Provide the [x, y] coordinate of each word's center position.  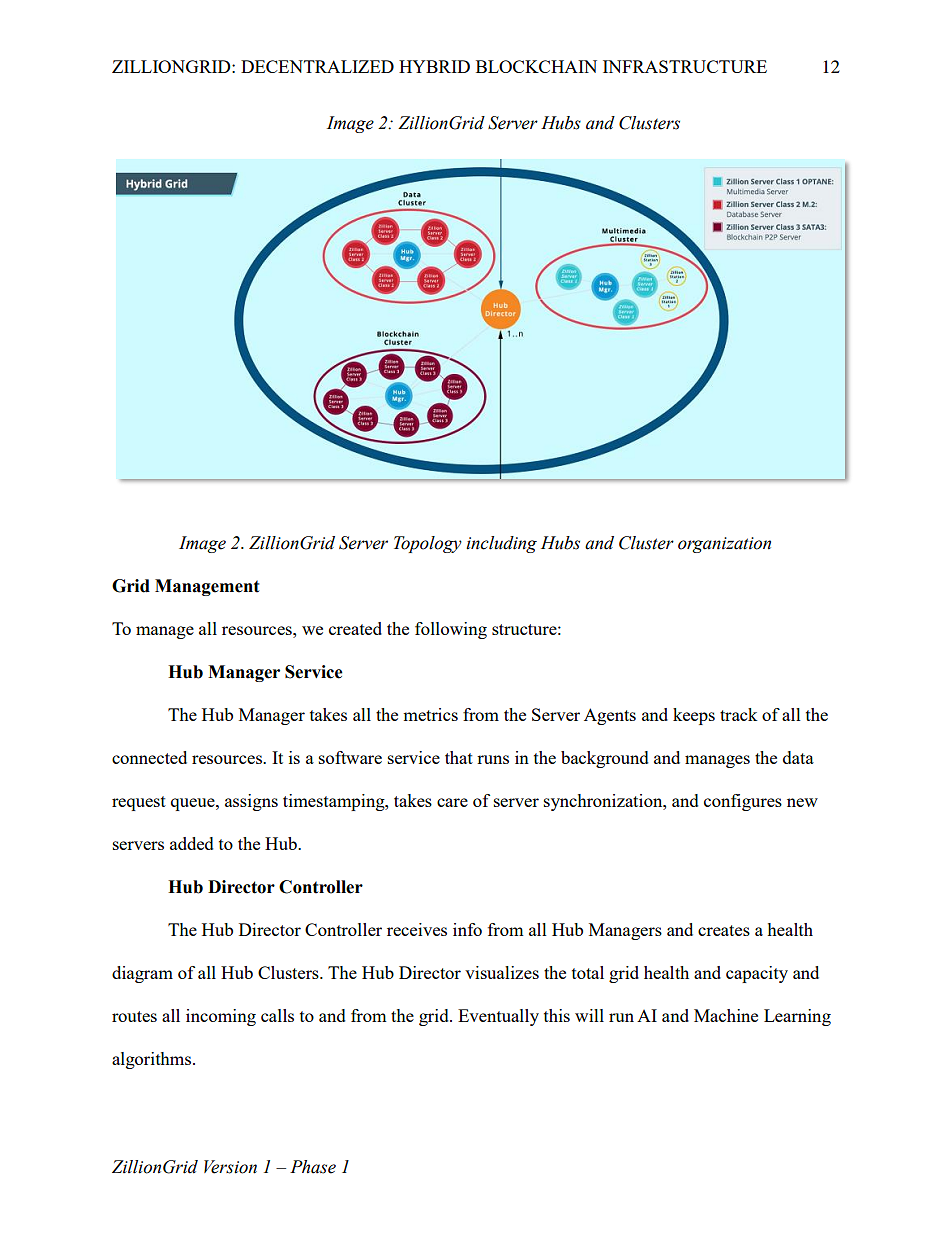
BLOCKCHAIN [536, 66]
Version [230, 1167]
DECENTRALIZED [317, 66]
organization [724, 545]
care [452, 802]
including [501, 544]
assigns [251, 802]
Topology [428, 544]
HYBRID [434, 66]
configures [743, 802]
